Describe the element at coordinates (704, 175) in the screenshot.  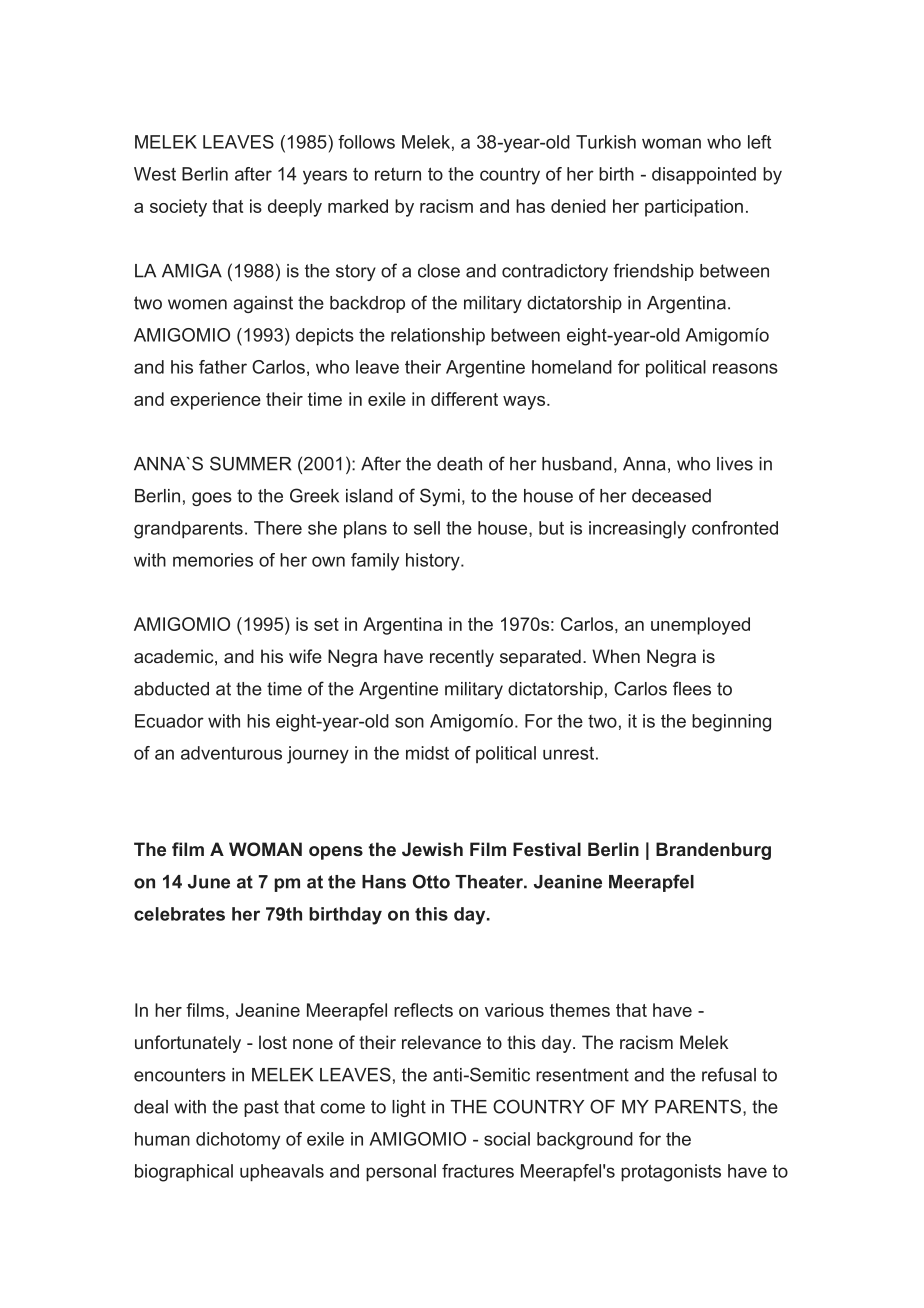
I see `disappointed` at that location.
